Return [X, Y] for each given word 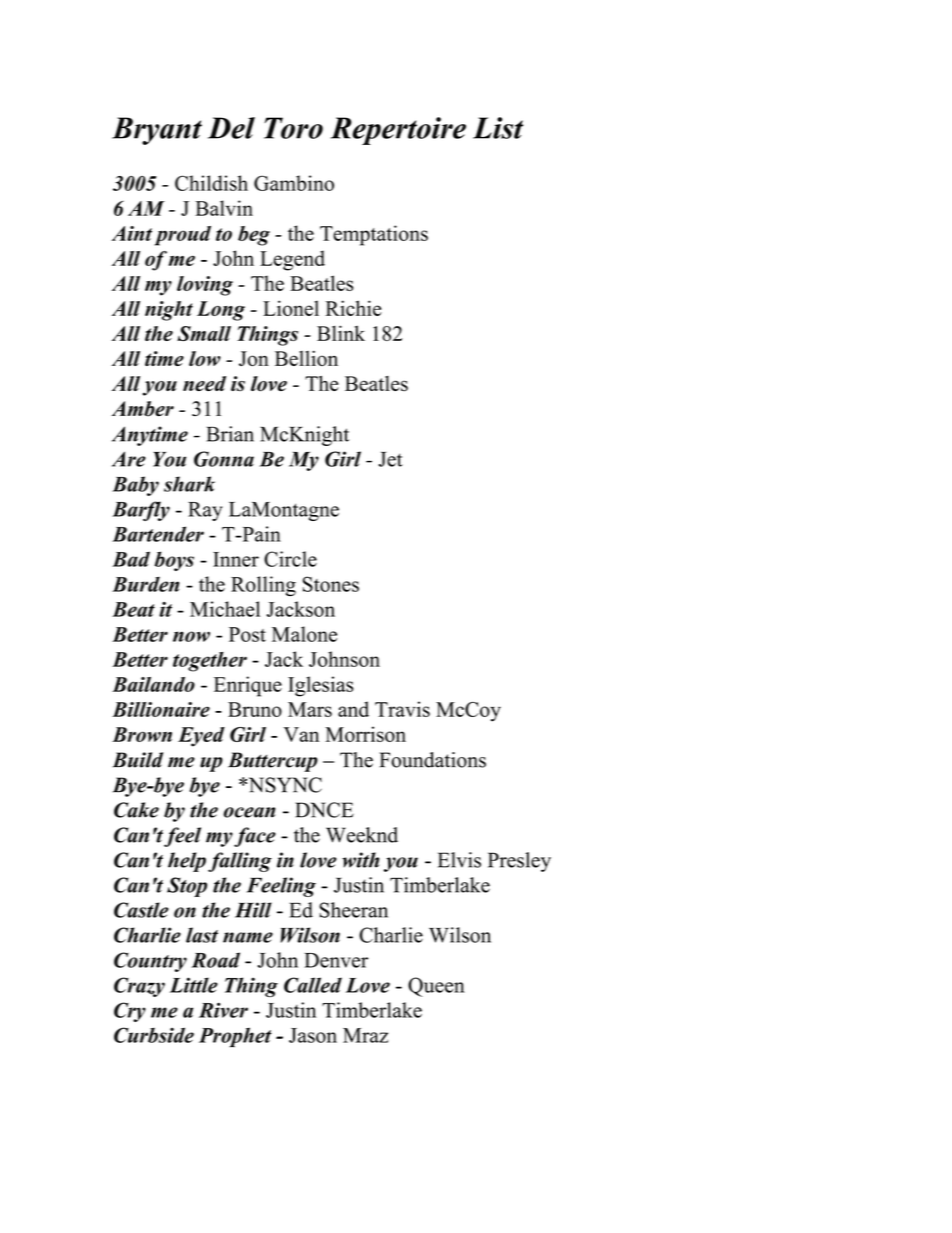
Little [194, 985]
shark [189, 484]
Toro [293, 128]
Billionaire [161, 709]
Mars [310, 709]
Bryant [157, 131]
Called [313, 985]
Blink [341, 333]
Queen [436, 987]
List [498, 128]
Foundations [432, 760]
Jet [391, 459]
